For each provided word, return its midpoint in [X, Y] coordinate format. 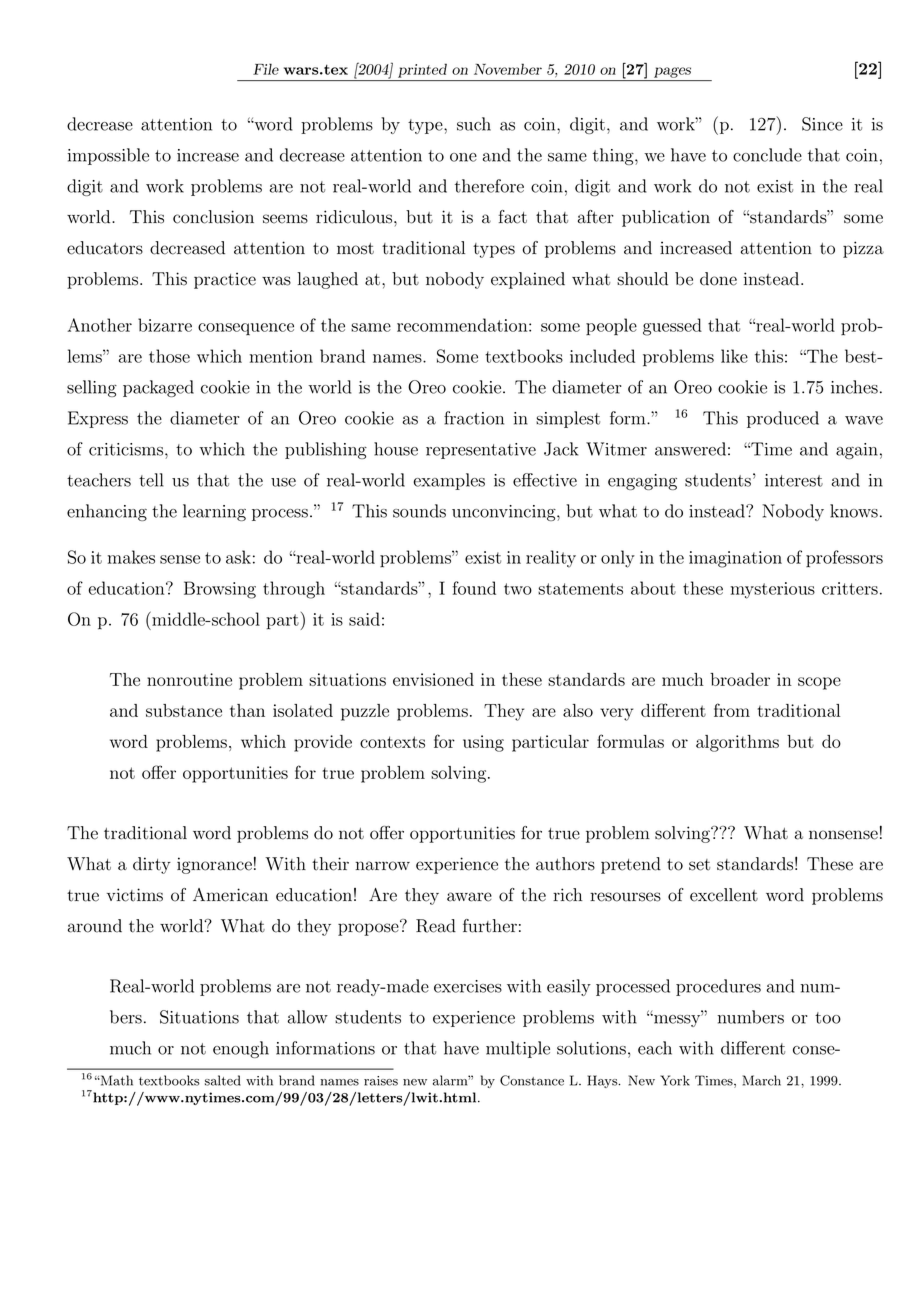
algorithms [737, 743]
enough [241, 1049]
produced [783, 419]
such [474, 124]
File [266, 69]
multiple [518, 1049]
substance [184, 710]
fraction [474, 418]
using [483, 743]
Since [822, 124]
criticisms [127, 449]
